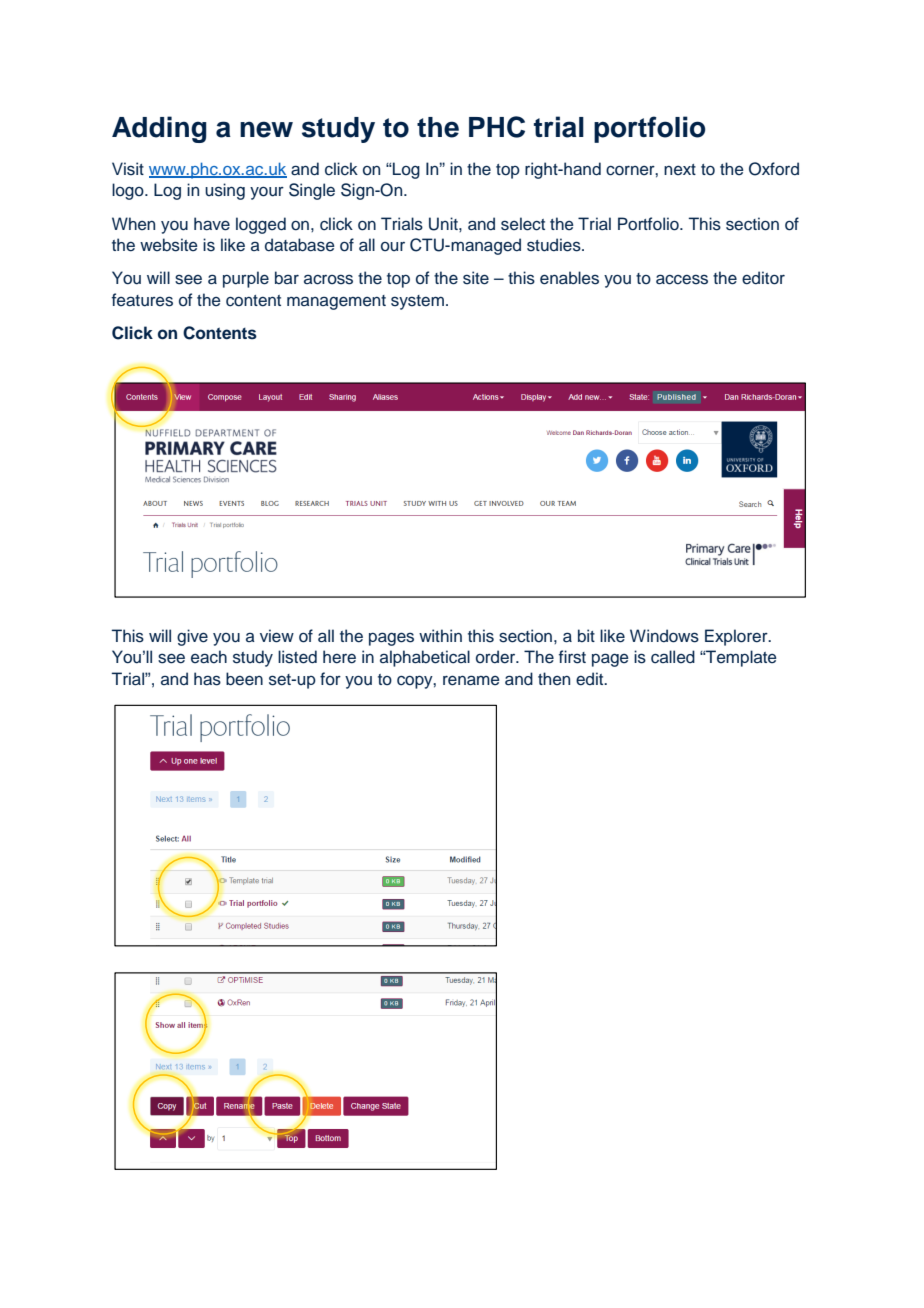 This screenshot has width=924, height=1308. What do you see at coordinates (209, 657) in the screenshot?
I see `each` at bounding box center [209, 657].
